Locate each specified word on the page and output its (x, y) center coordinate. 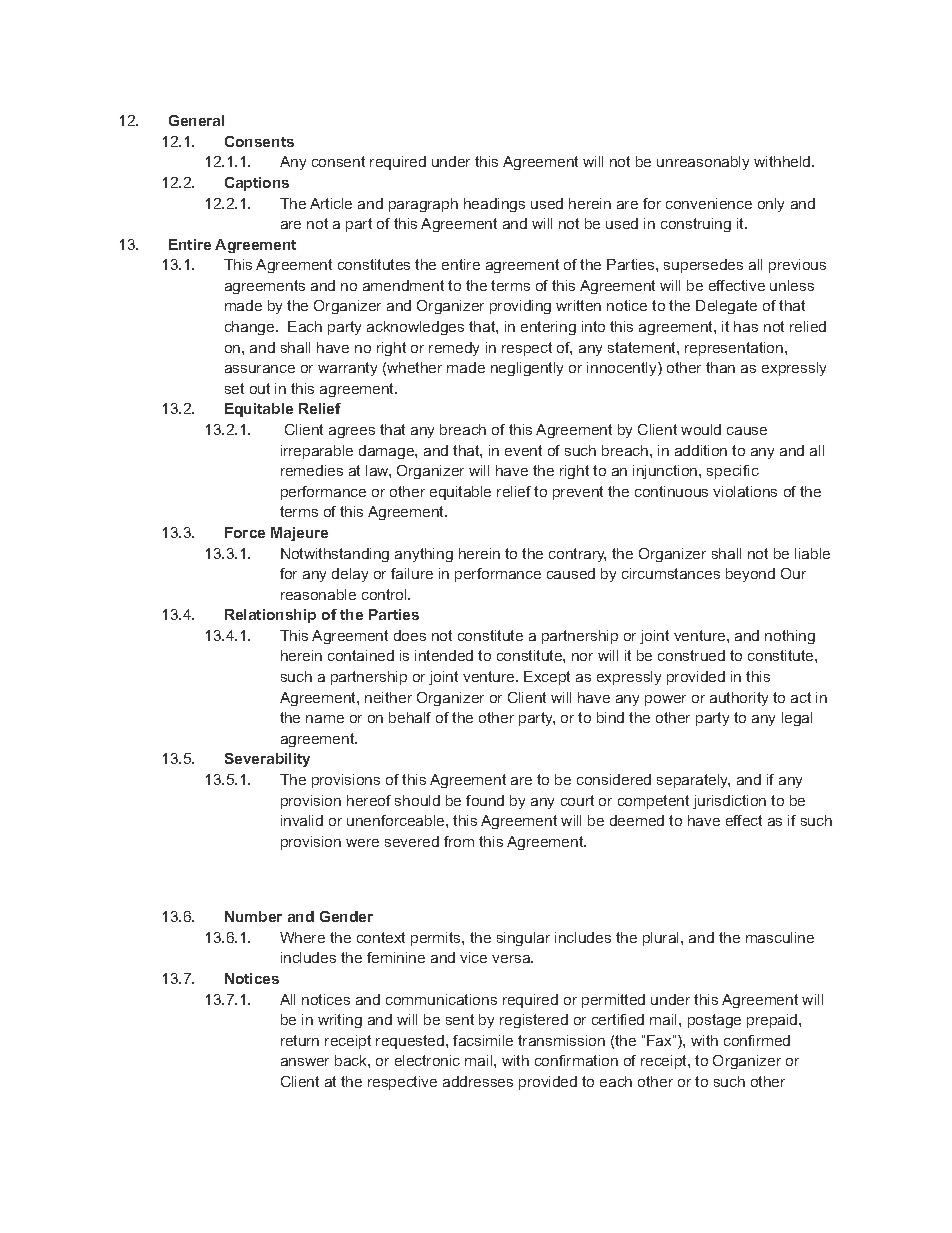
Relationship (270, 616)
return (300, 1040)
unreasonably (703, 163)
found (485, 800)
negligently (527, 369)
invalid (302, 820)
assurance (260, 369)
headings (494, 205)
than (720, 367)
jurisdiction (729, 802)
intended (444, 655)
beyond (750, 575)
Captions (257, 184)
